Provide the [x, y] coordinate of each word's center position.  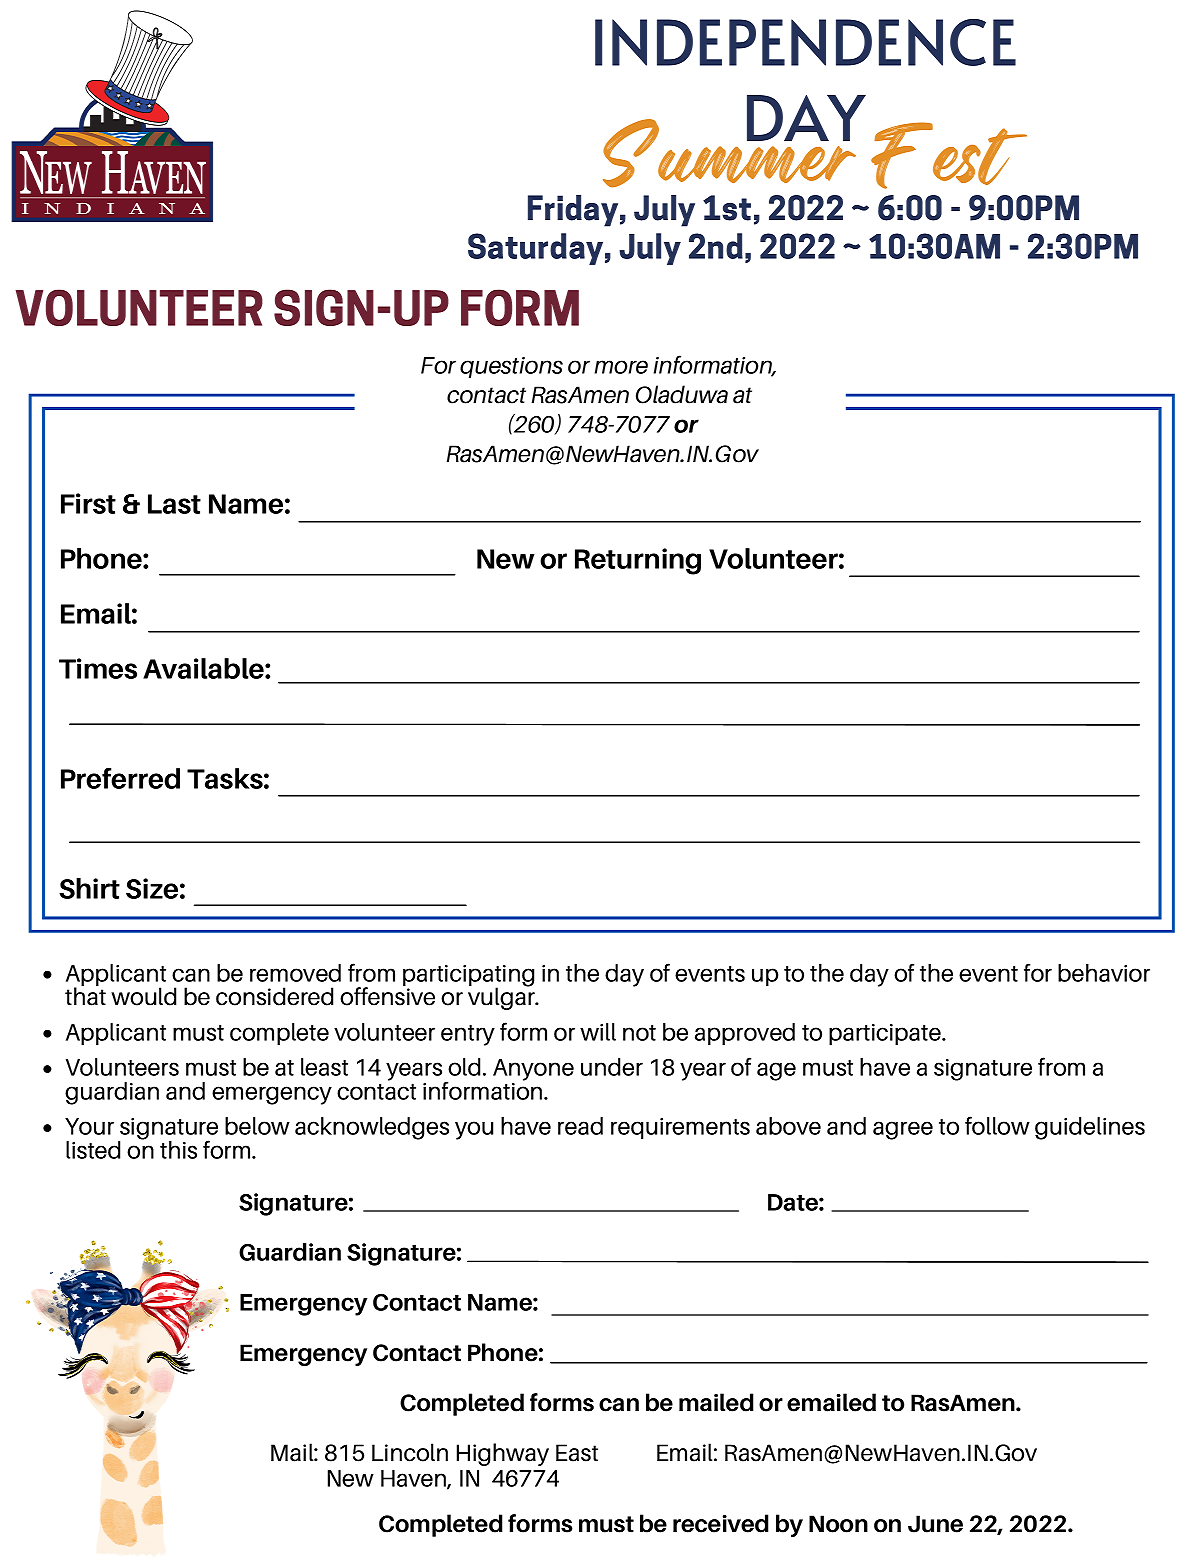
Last [174, 504]
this [178, 1150]
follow [997, 1125]
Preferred [120, 778]
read [580, 1126]
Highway [503, 1454]
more [621, 367]
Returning [638, 561]
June [935, 1524]
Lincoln [410, 1452]
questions [511, 367]
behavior [1104, 973]
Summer [729, 151]
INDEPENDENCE [805, 42]
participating [468, 977]
